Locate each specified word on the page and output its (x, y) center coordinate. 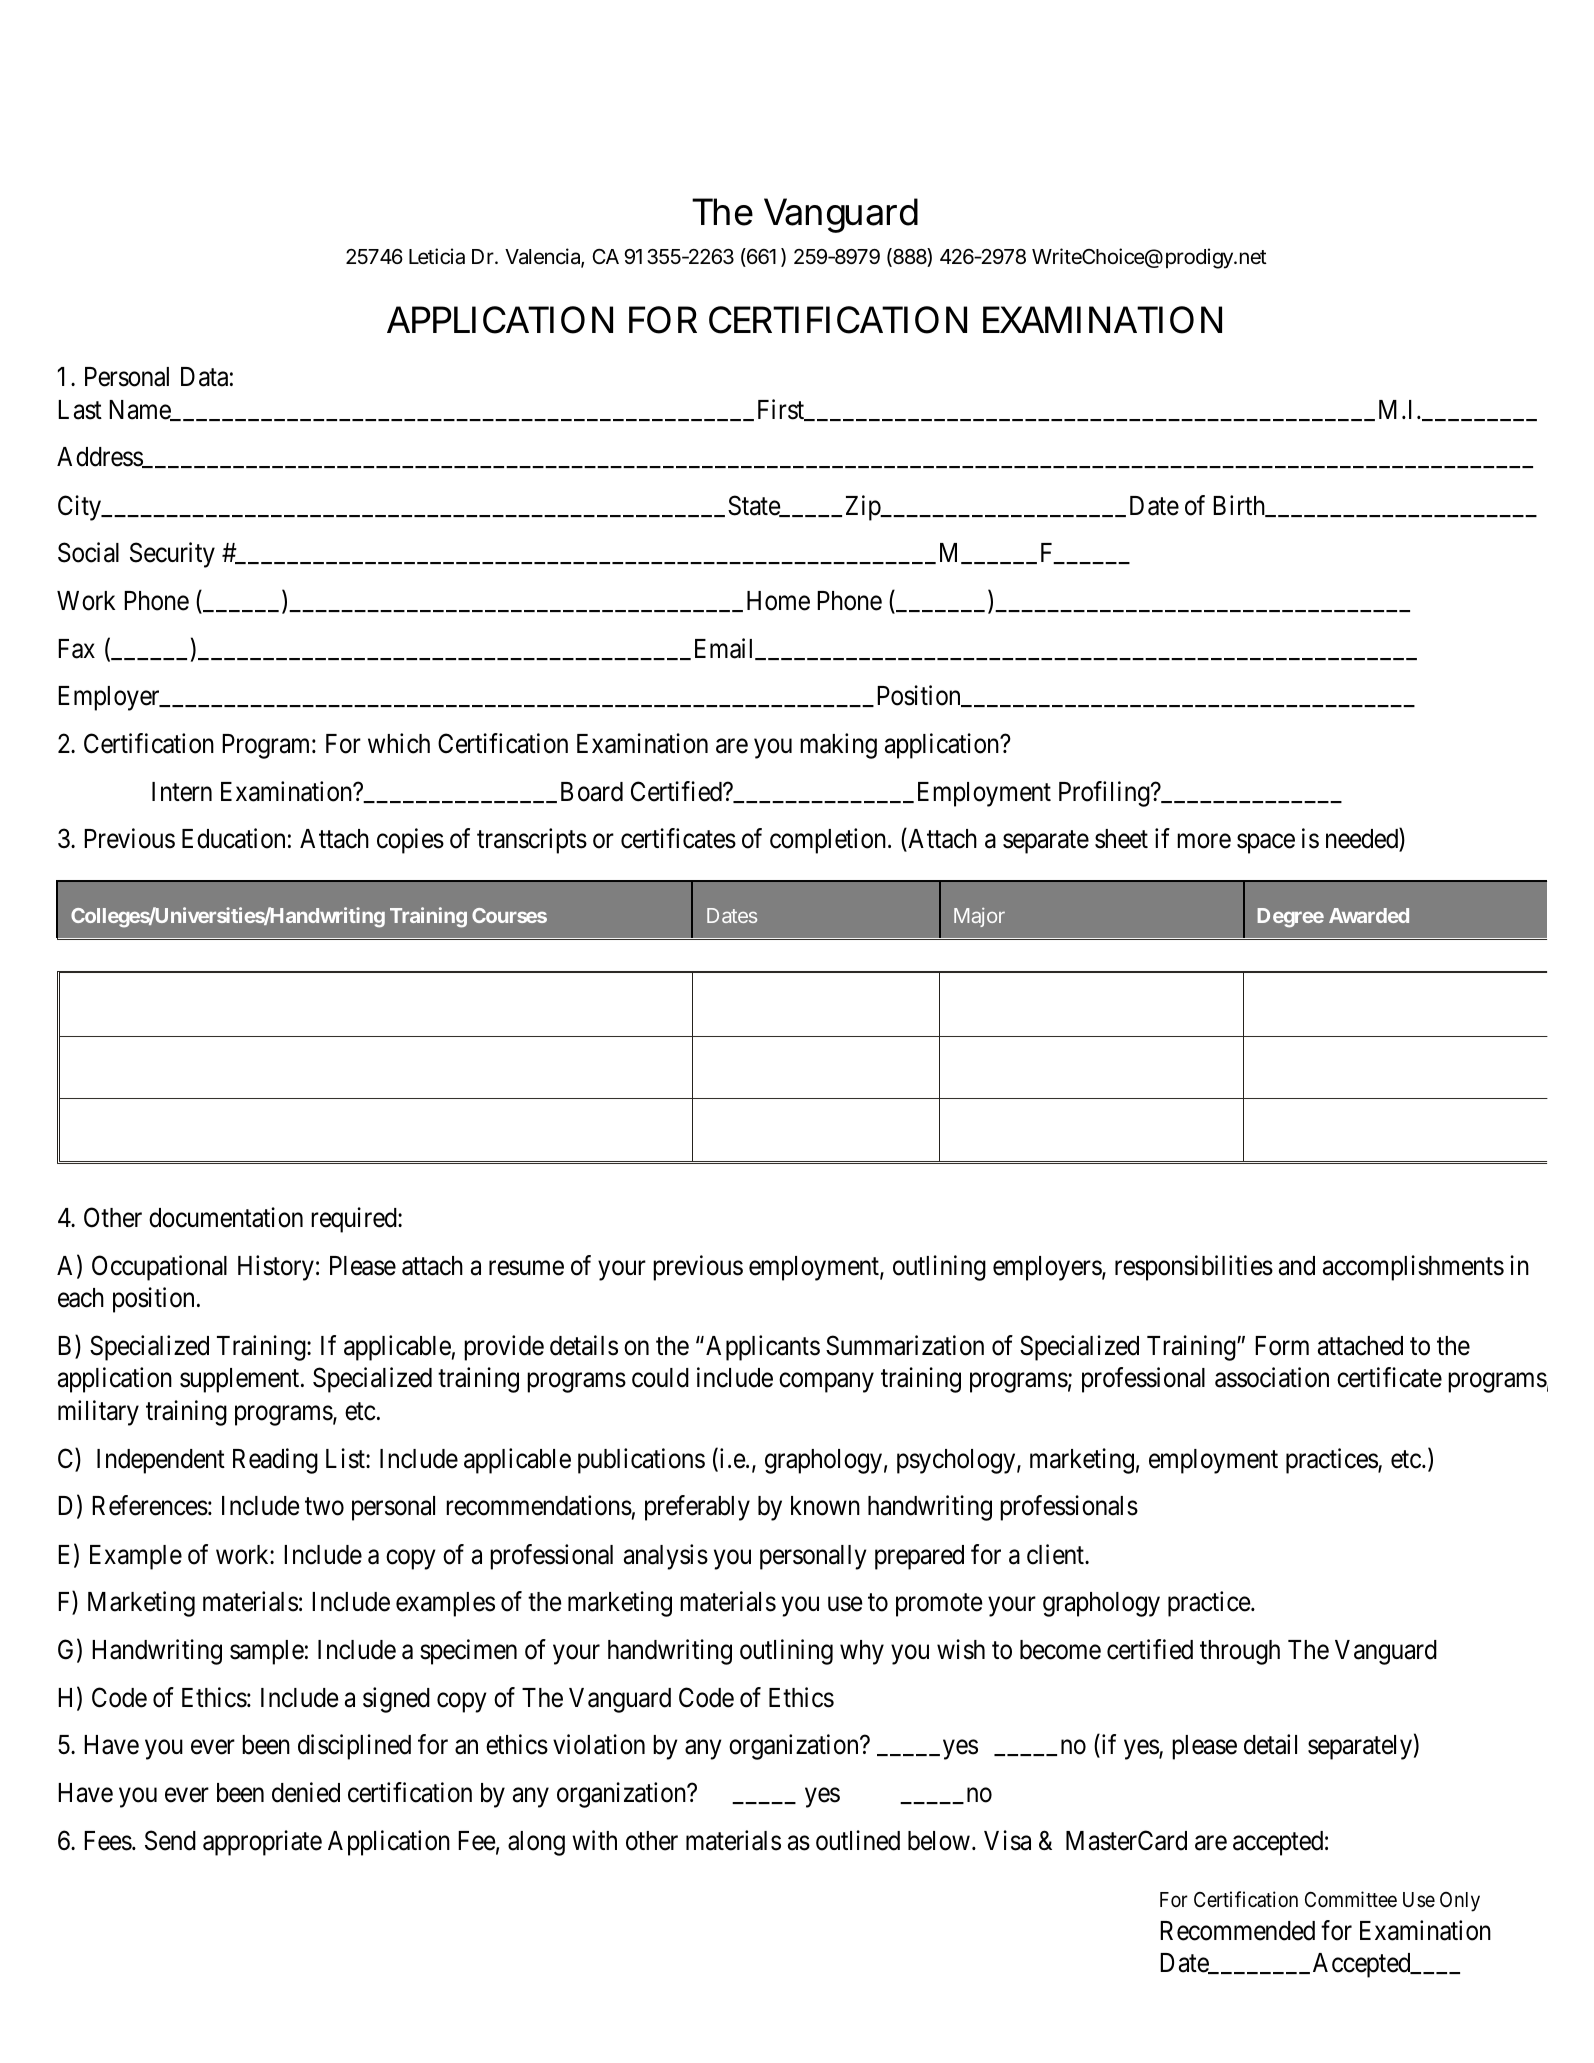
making (838, 746)
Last (80, 410)
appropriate (262, 1843)
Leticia (437, 256)
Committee (1351, 1899)
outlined (858, 1840)
